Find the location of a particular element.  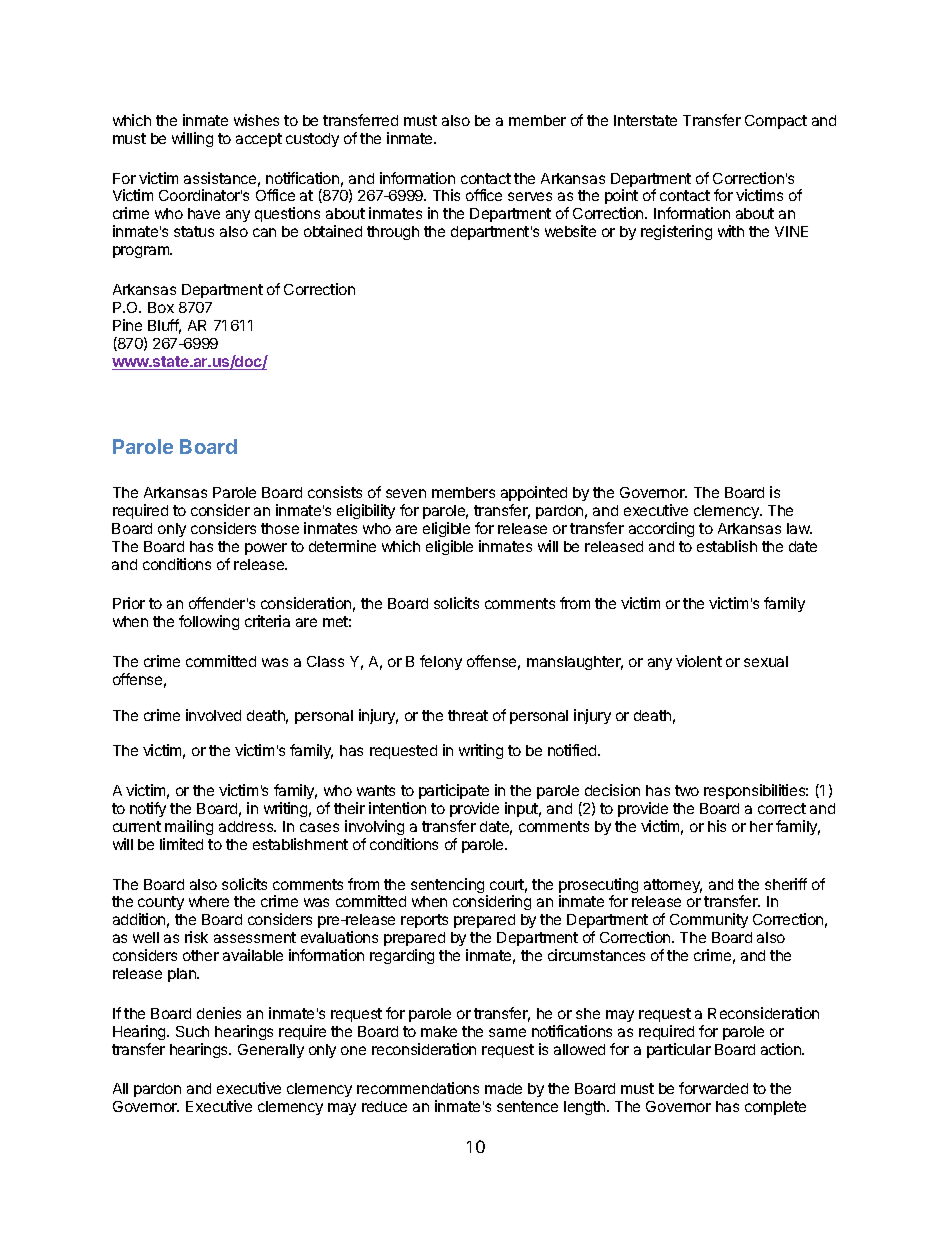

Compact is located at coordinates (776, 122).
